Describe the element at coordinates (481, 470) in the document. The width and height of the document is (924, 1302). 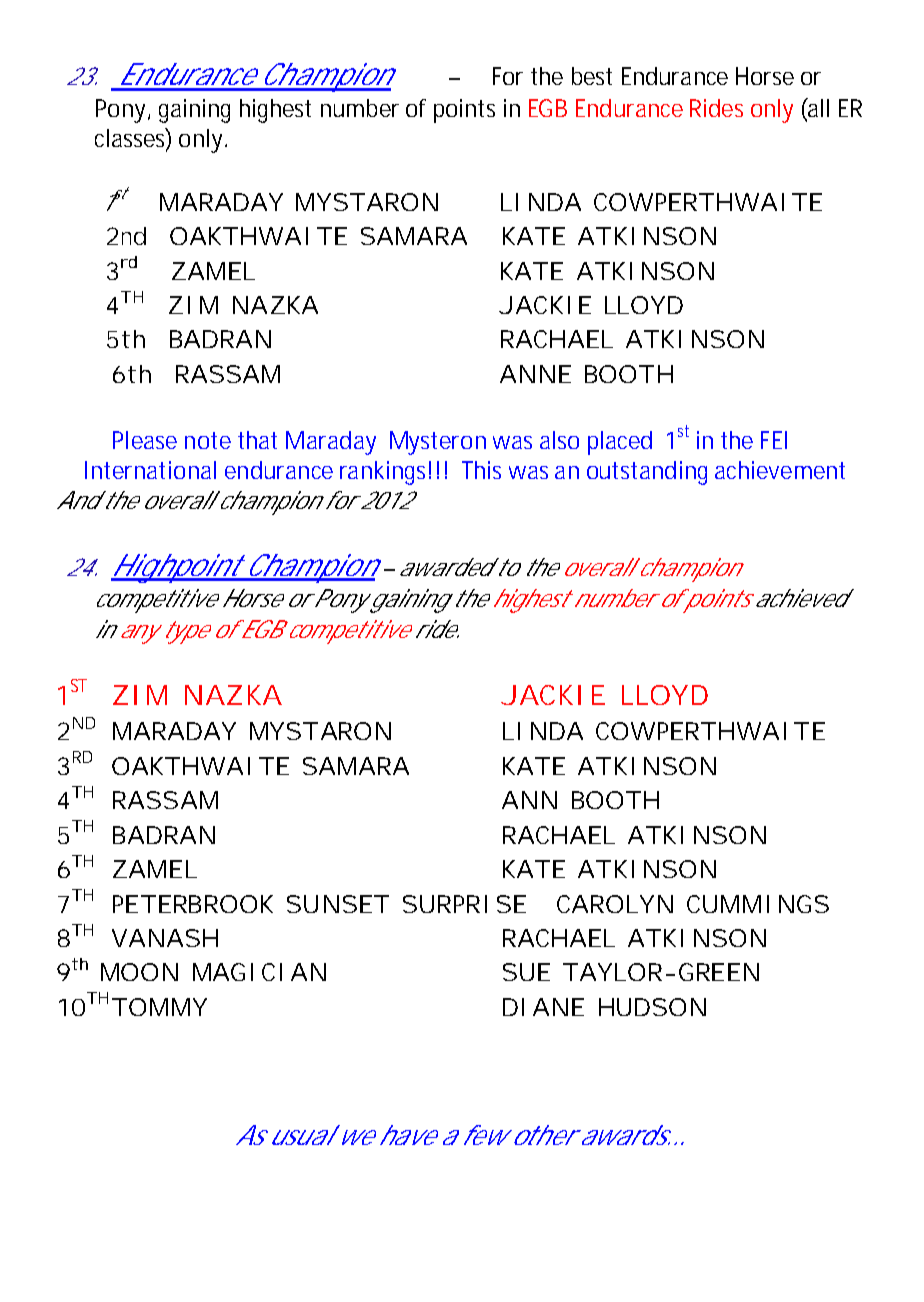
I see `This` at that location.
